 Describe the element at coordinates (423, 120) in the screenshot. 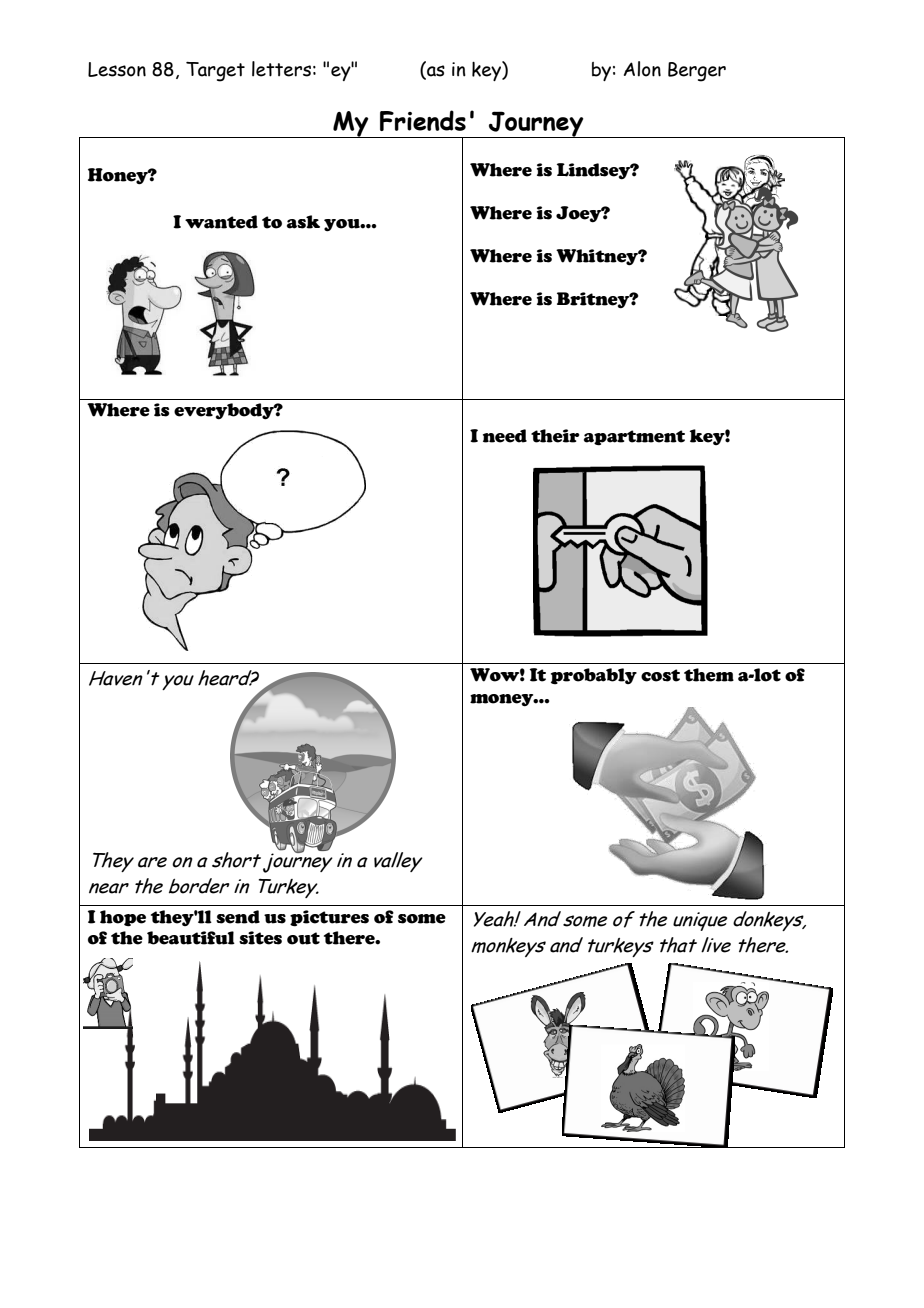

I see `Friends` at that location.
